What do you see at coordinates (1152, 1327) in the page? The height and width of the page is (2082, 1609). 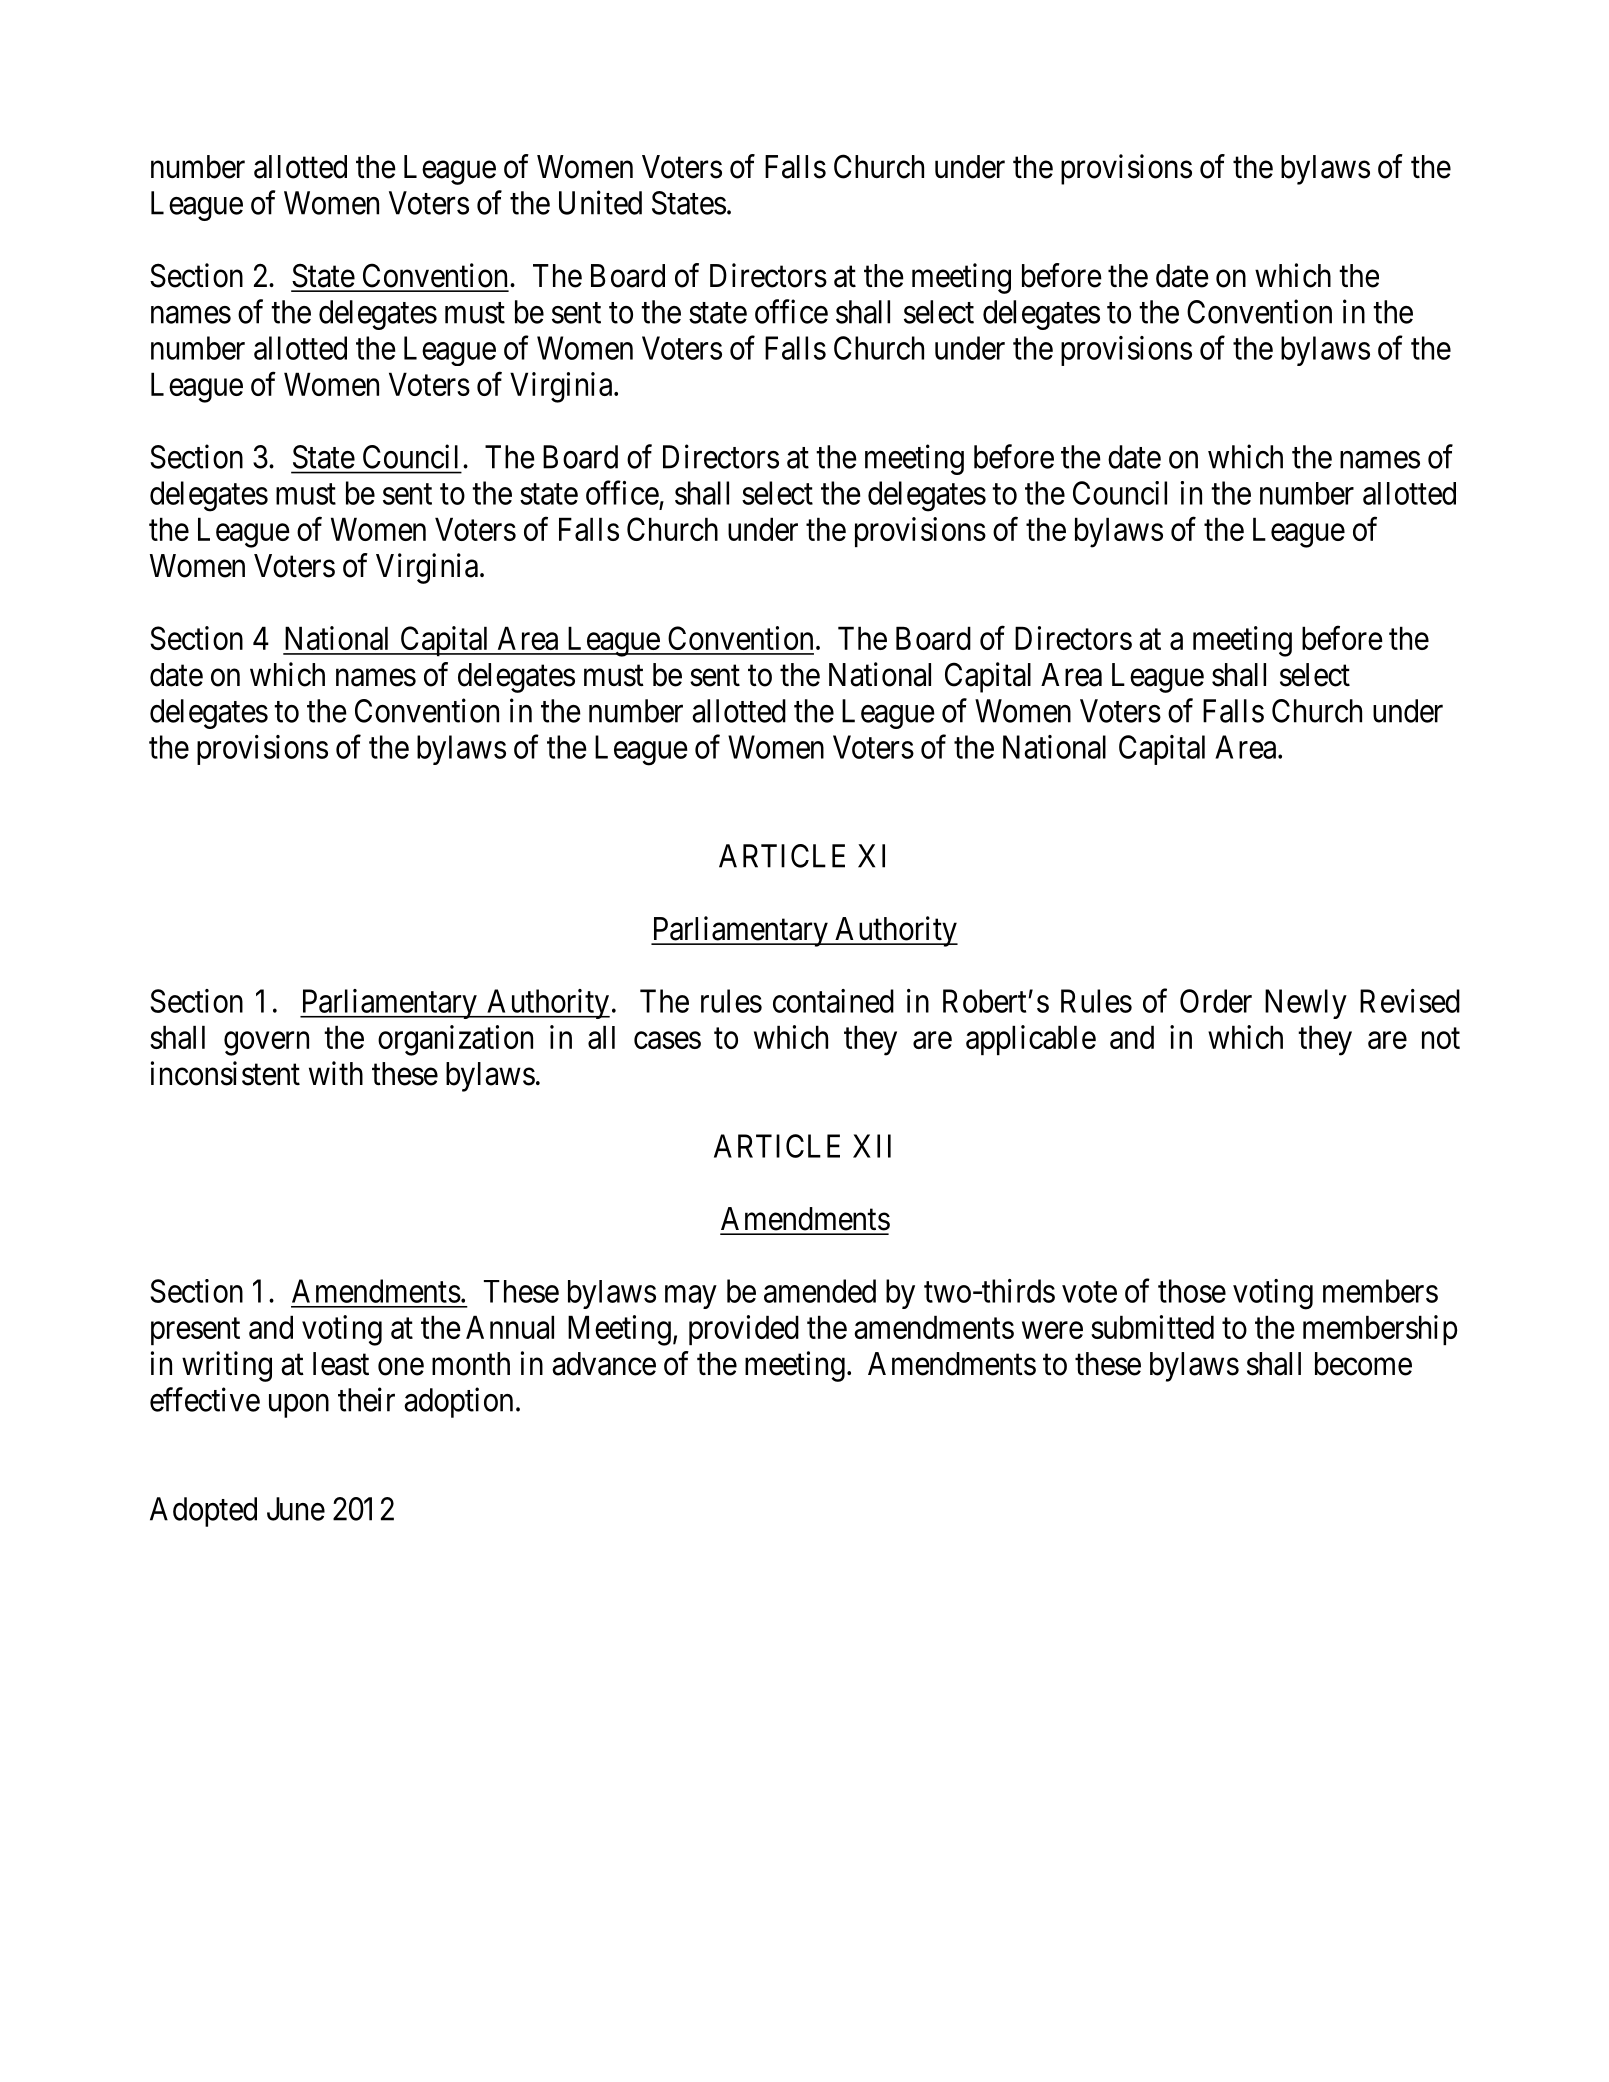 I see `submitted` at bounding box center [1152, 1327].
